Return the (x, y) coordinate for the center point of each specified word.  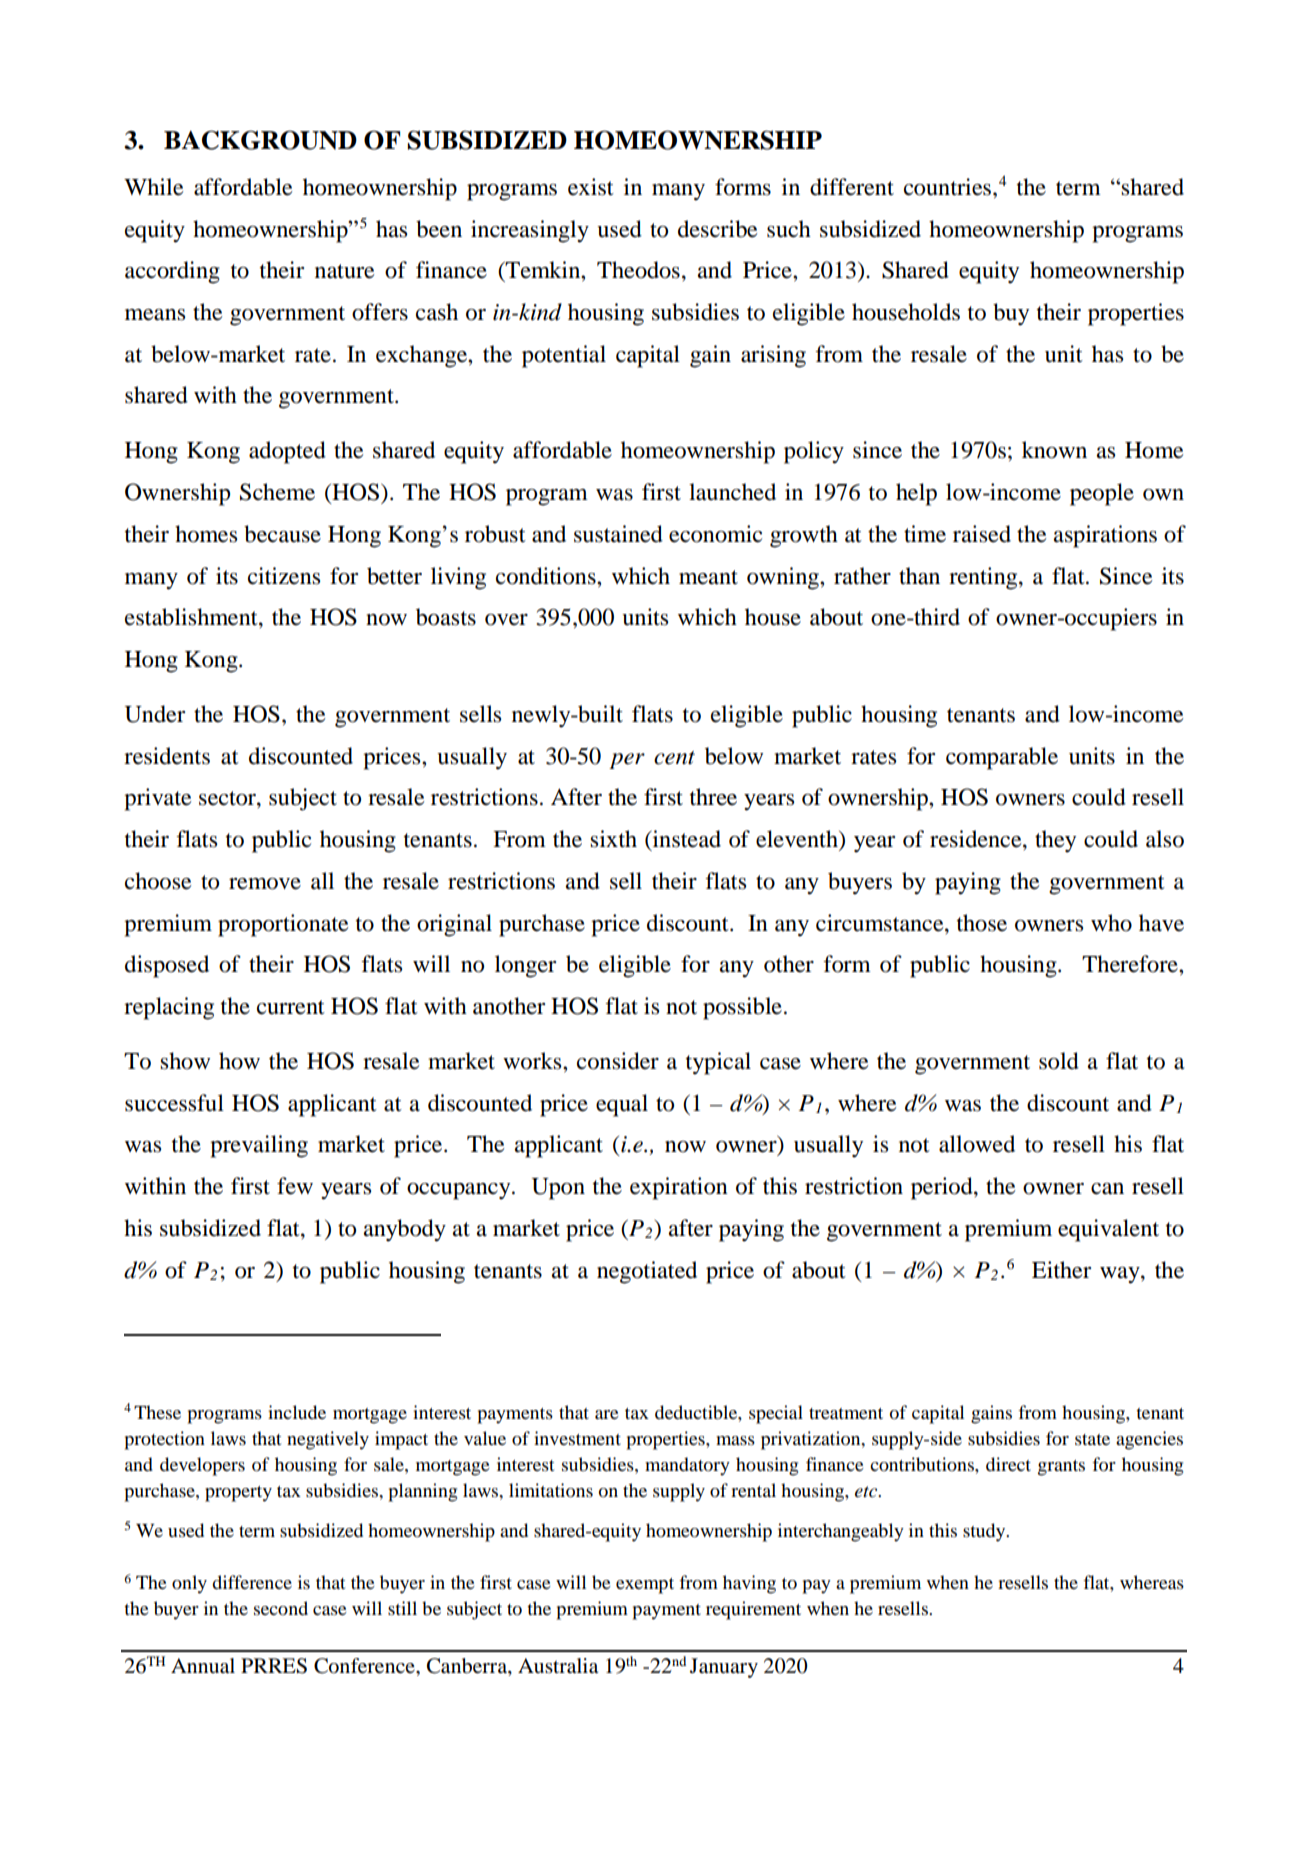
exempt (645, 1586)
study (985, 1532)
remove (265, 884)
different (852, 187)
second (281, 1608)
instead (685, 840)
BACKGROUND (260, 140)
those (982, 923)
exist (591, 187)
